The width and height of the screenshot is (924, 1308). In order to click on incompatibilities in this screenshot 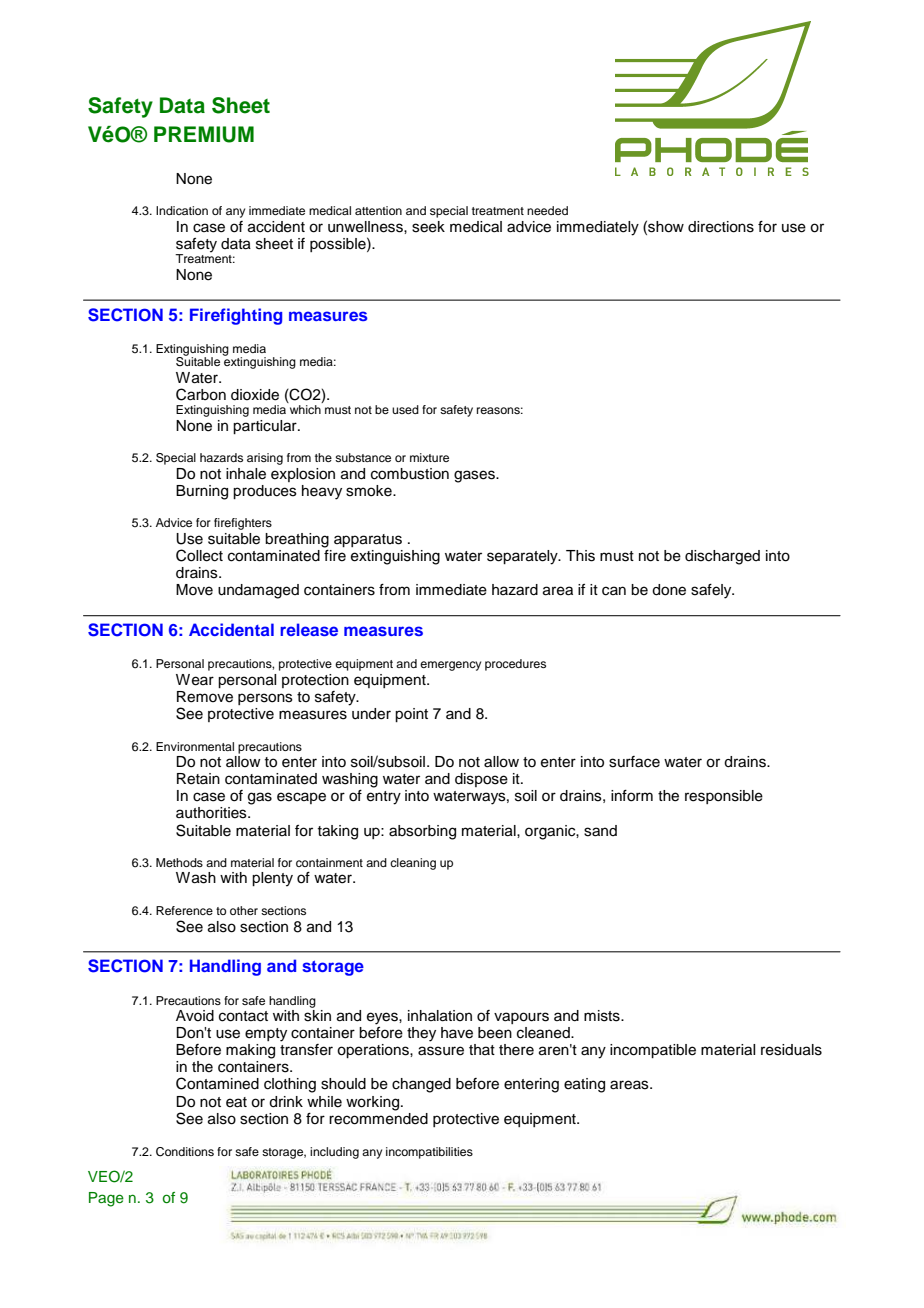, I will do `click(429, 1153)`.
